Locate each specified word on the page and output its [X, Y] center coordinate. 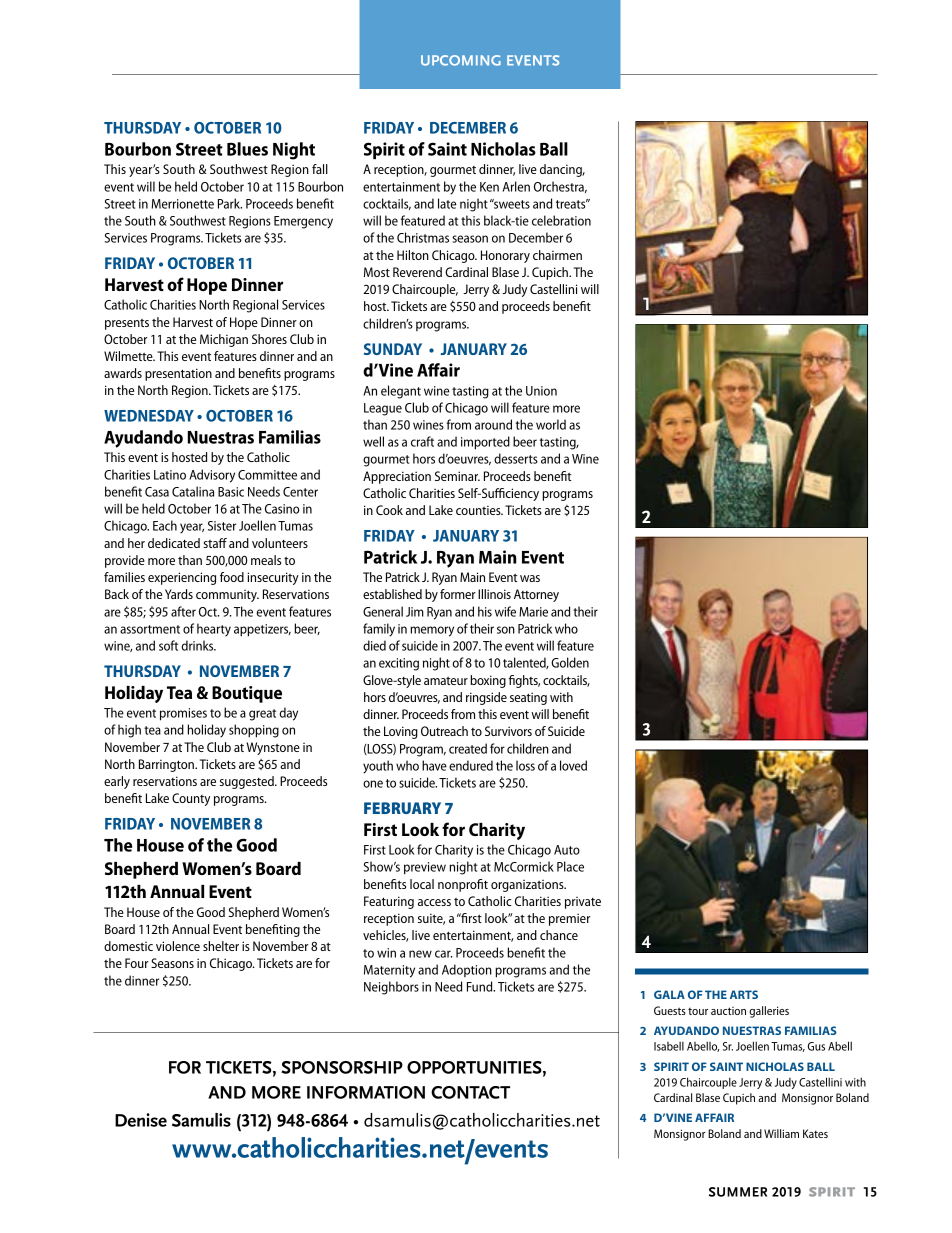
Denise [141, 1120]
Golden [570, 662]
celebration [561, 220]
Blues [247, 149]
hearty [214, 630]
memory [432, 631]
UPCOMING [461, 60]
